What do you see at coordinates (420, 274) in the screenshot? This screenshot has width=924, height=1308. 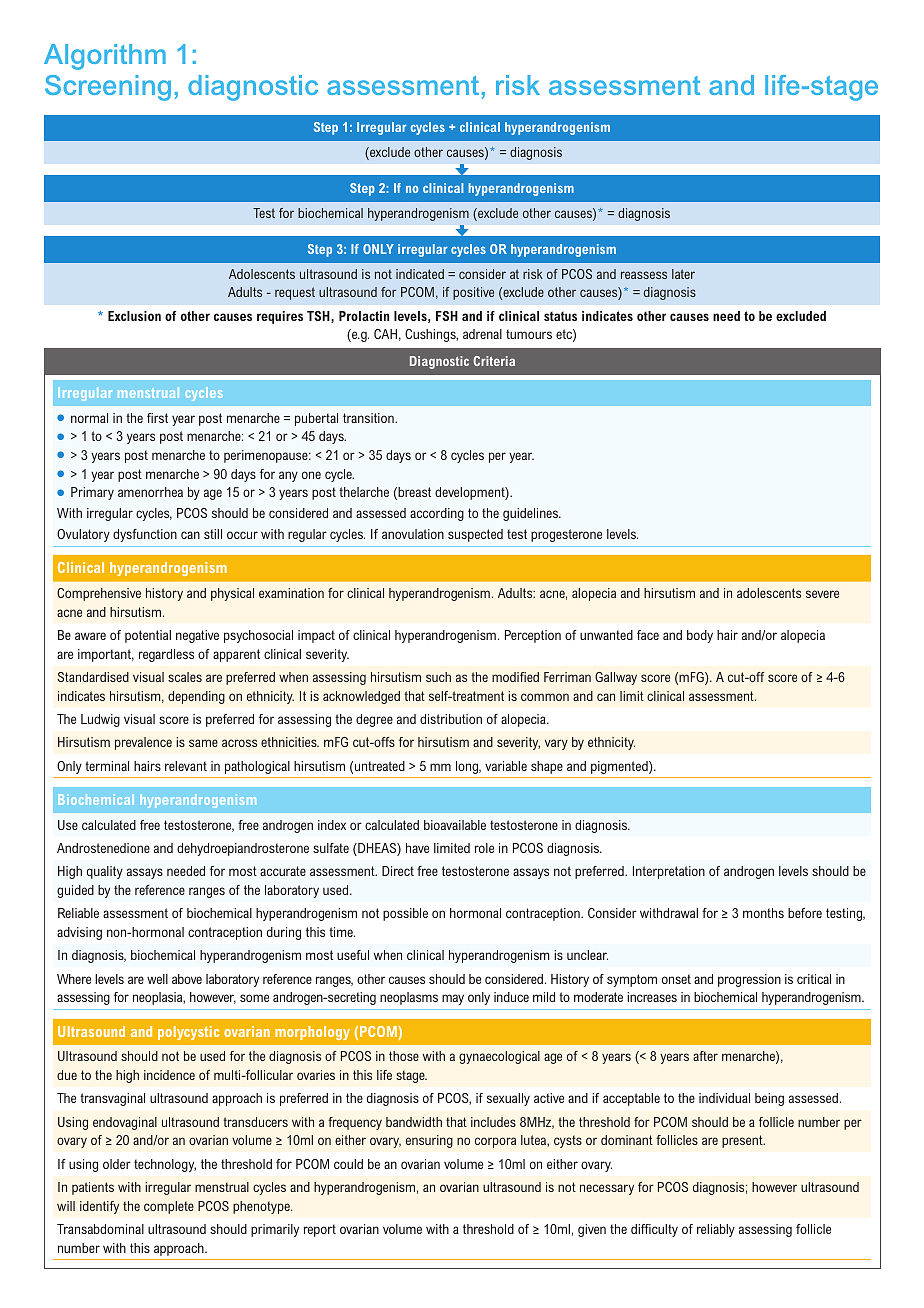 I see `indicated` at bounding box center [420, 274].
